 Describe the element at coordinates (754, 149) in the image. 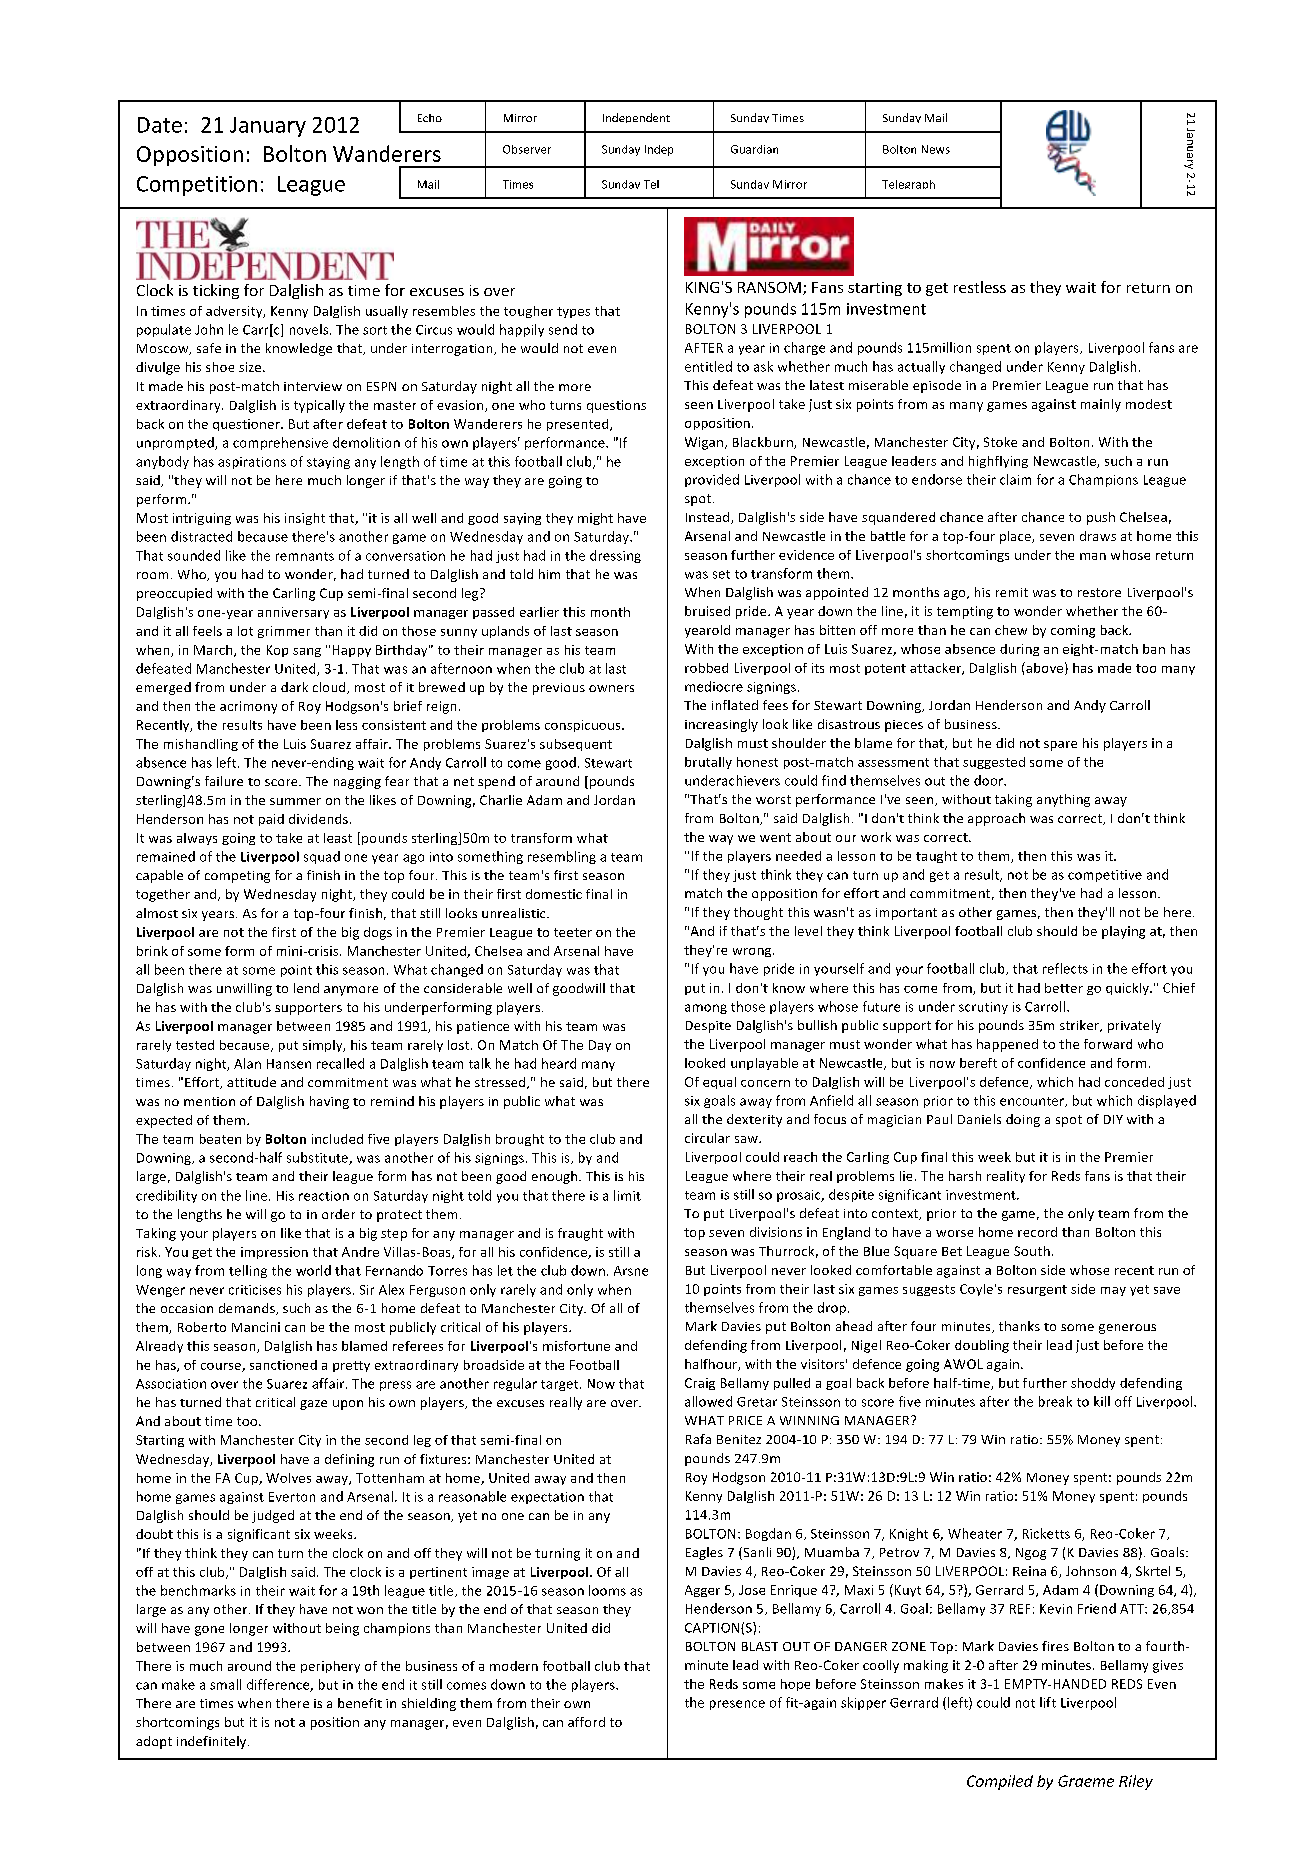

I see `Guardian` at that location.
